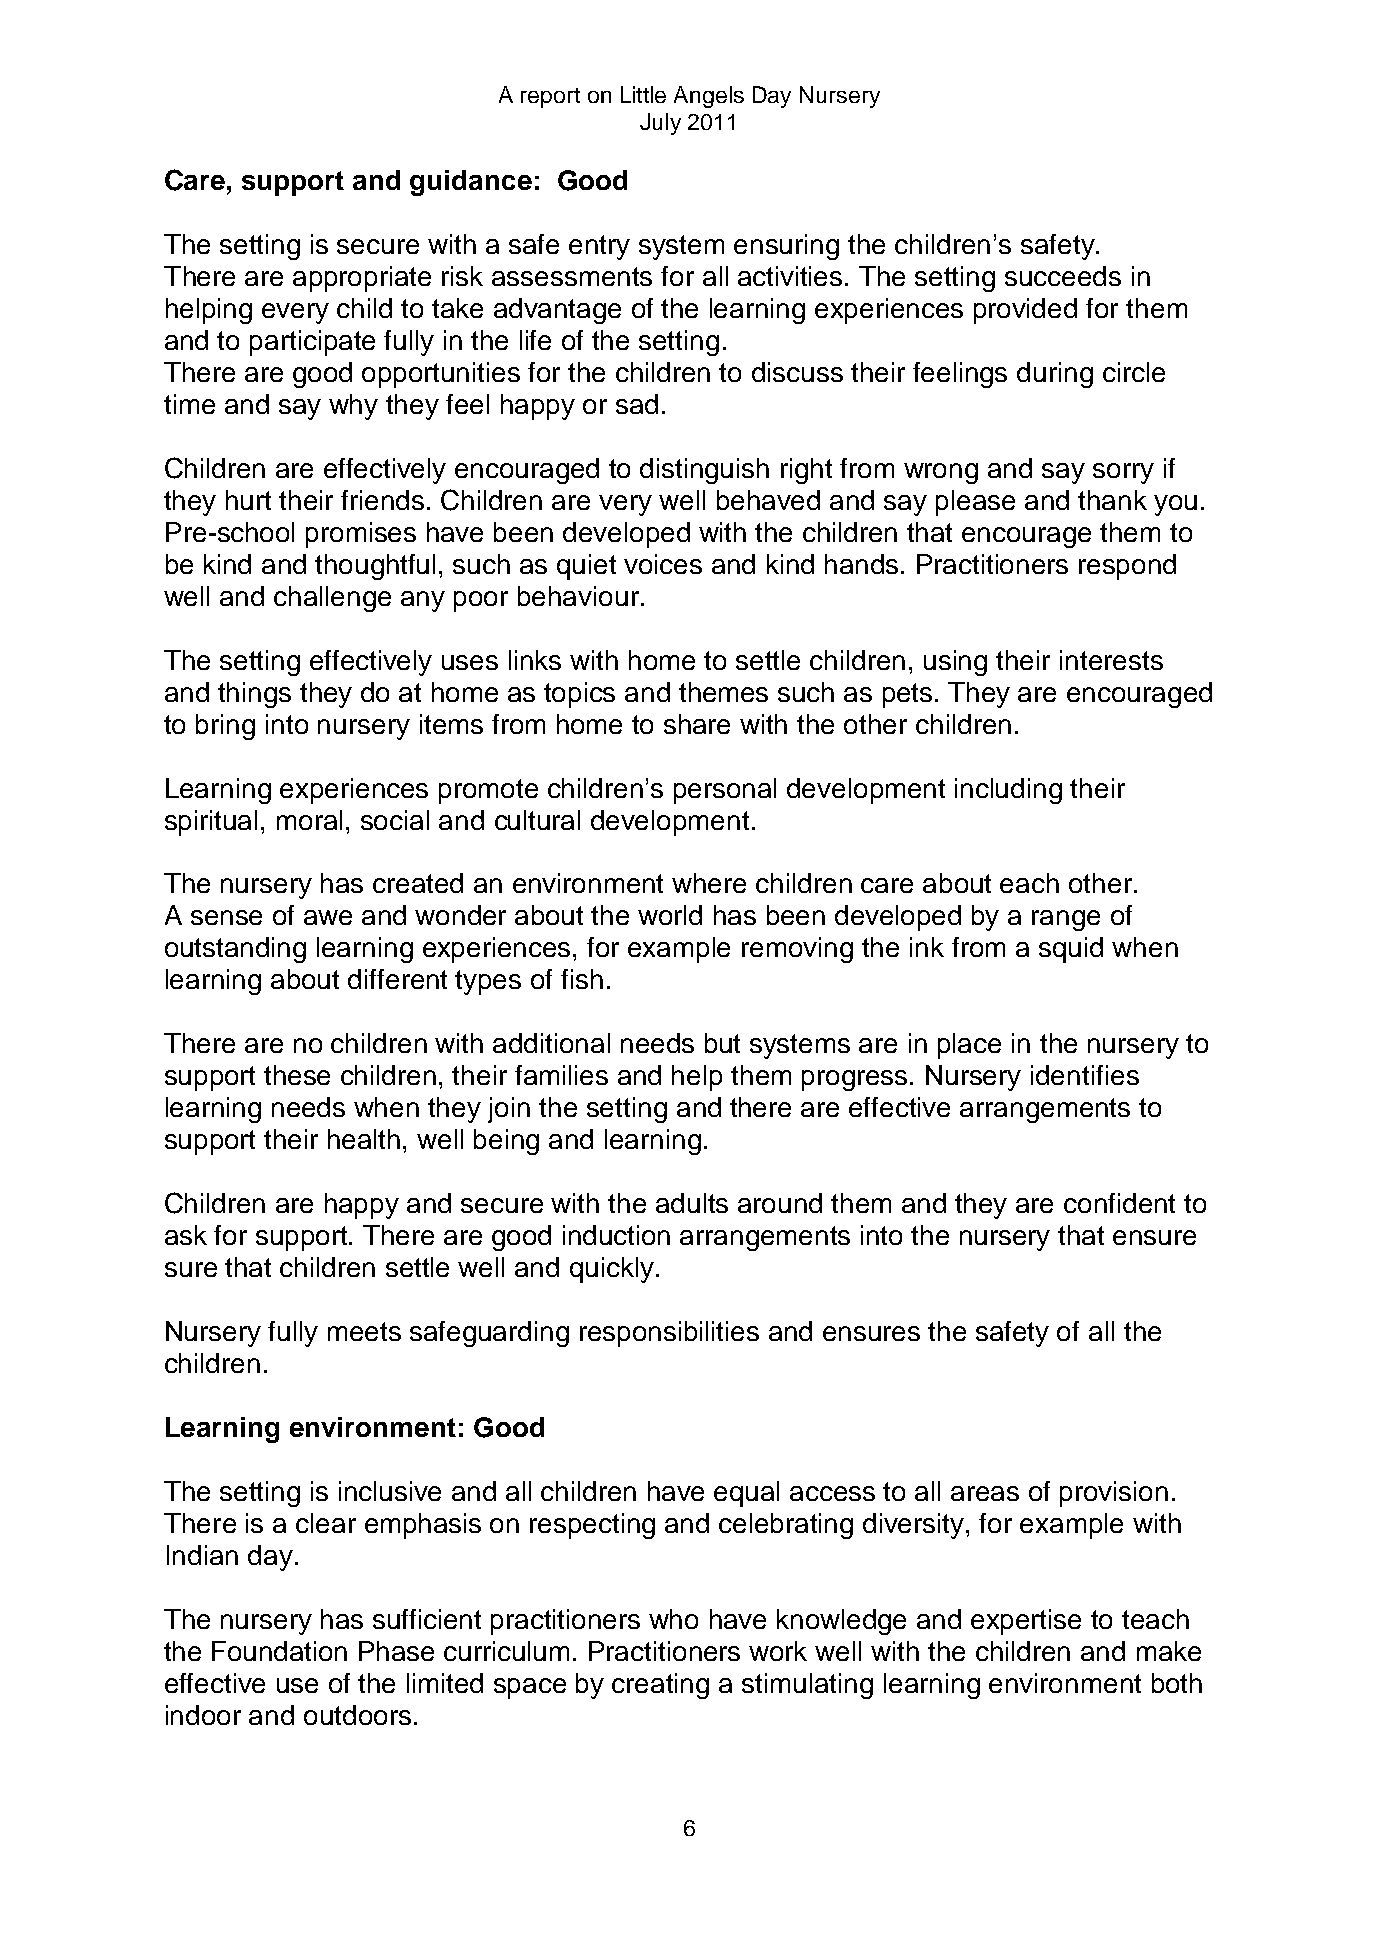 The image size is (1379, 1951). Describe the element at coordinates (328, 917) in the screenshot. I see `awe` at that location.
